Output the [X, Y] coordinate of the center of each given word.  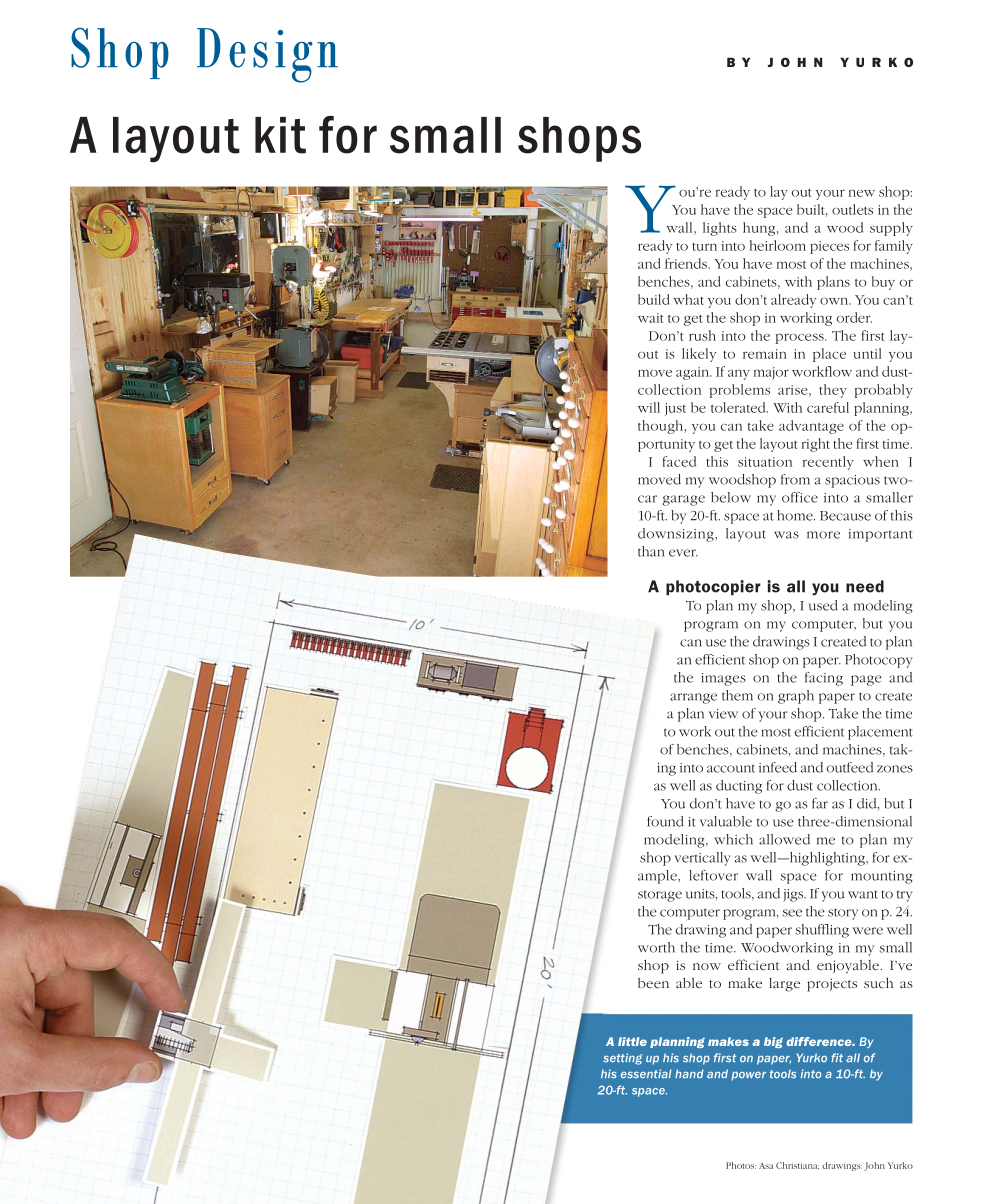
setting [622, 1059]
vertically [703, 859]
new [862, 193]
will [649, 407]
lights [720, 229]
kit [280, 135]
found [665, 821]
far [820, 803]
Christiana [797, 1166]
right [816, 445]
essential [646, 1074]
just [675, 409]
